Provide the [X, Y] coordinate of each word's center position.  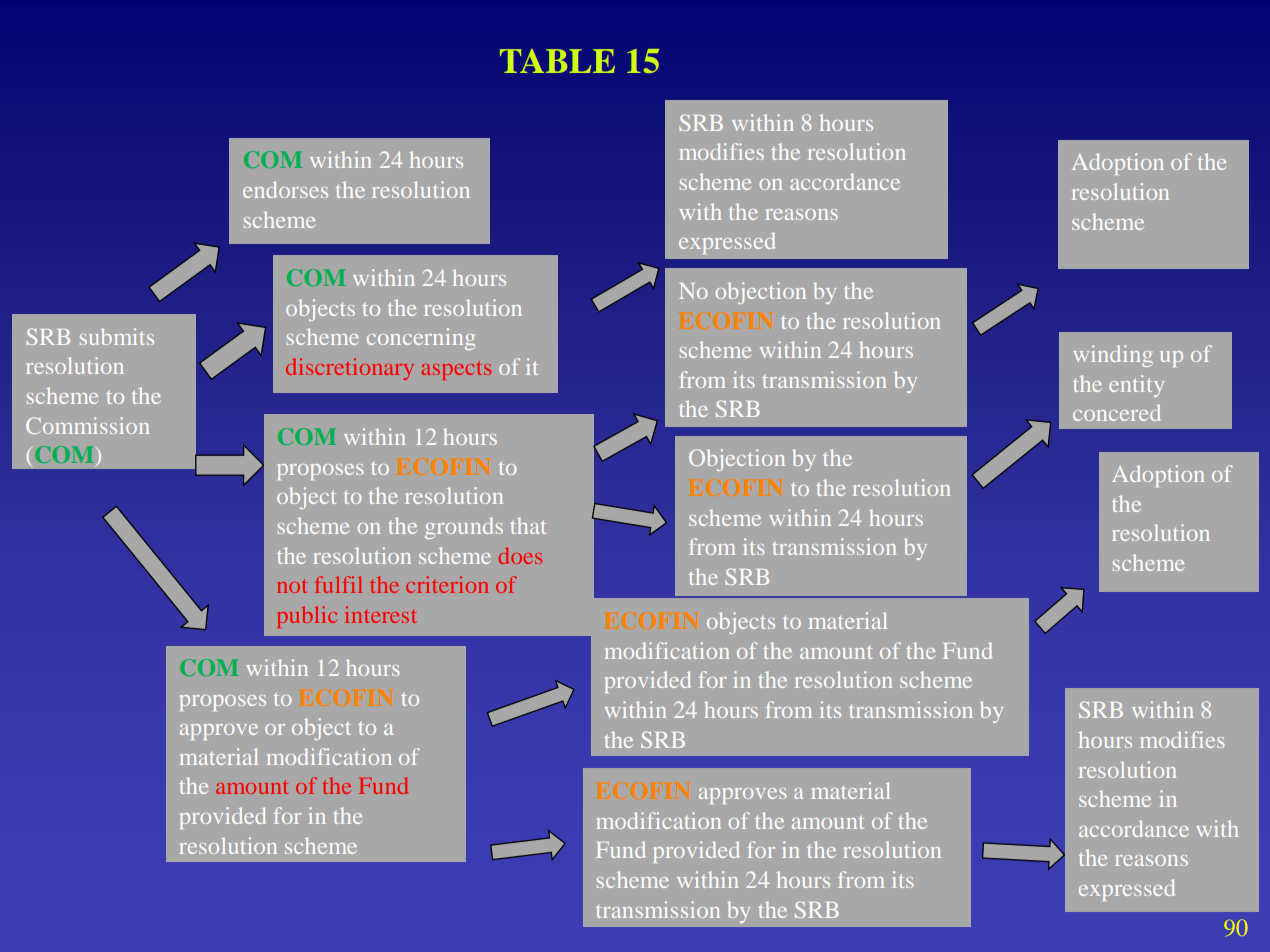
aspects [456, 370]
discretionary [350, 369]
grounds [464, 528]
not [292, 586]
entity [1136, 386]
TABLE [557, 61]
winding [1113, 356]
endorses [285, 189]
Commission [87, 425]
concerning [421, 339]
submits [117, 336]
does [520, 555]
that [528, 525]
